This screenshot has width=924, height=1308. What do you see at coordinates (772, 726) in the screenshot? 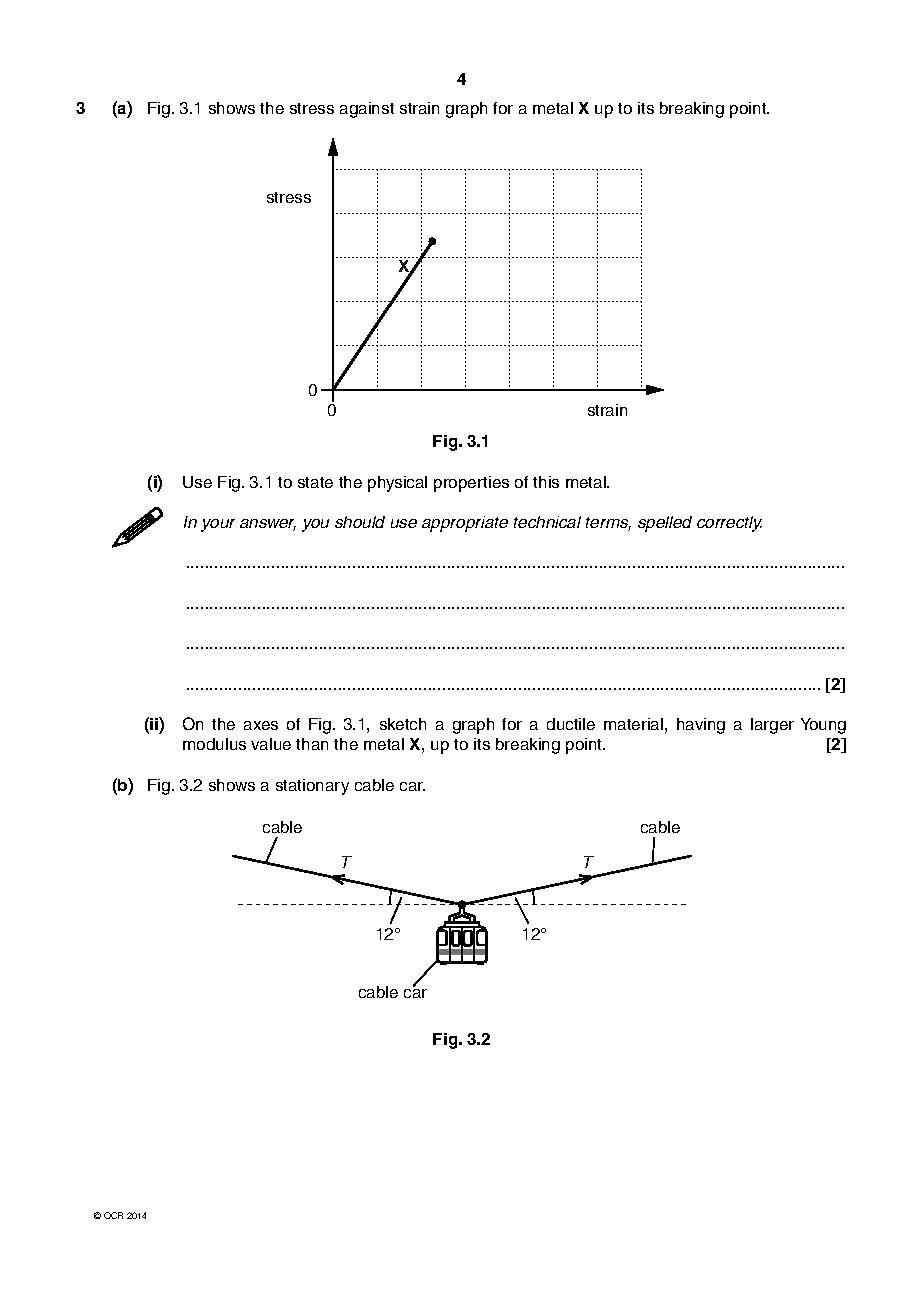
I see `larger` at bounding box center [772, 726].
